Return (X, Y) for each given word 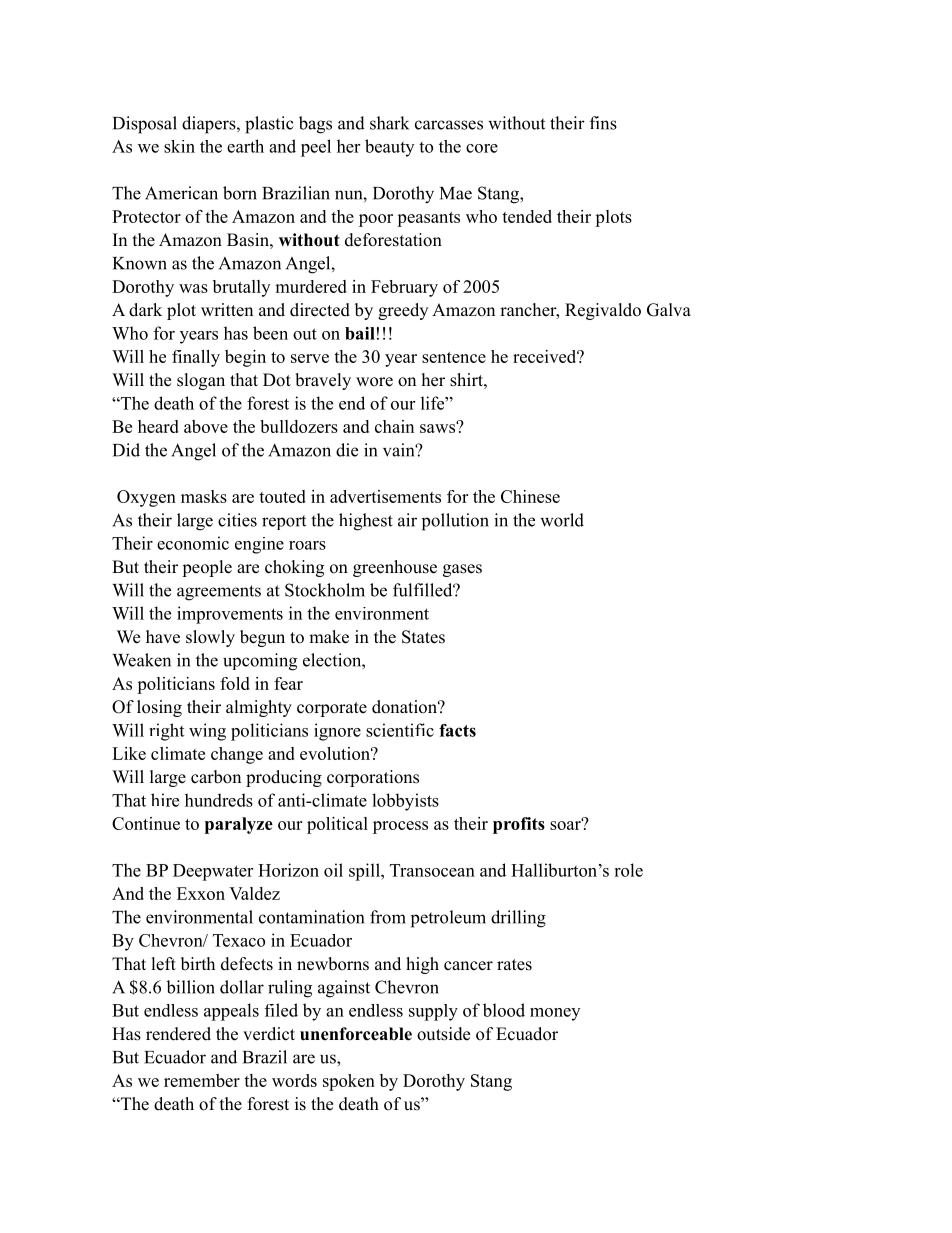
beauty (389, 148)
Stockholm (325, 590)
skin (179, 146)
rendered (178, 1034)
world (562, 520)
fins (603, 123)
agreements (219, 593)
